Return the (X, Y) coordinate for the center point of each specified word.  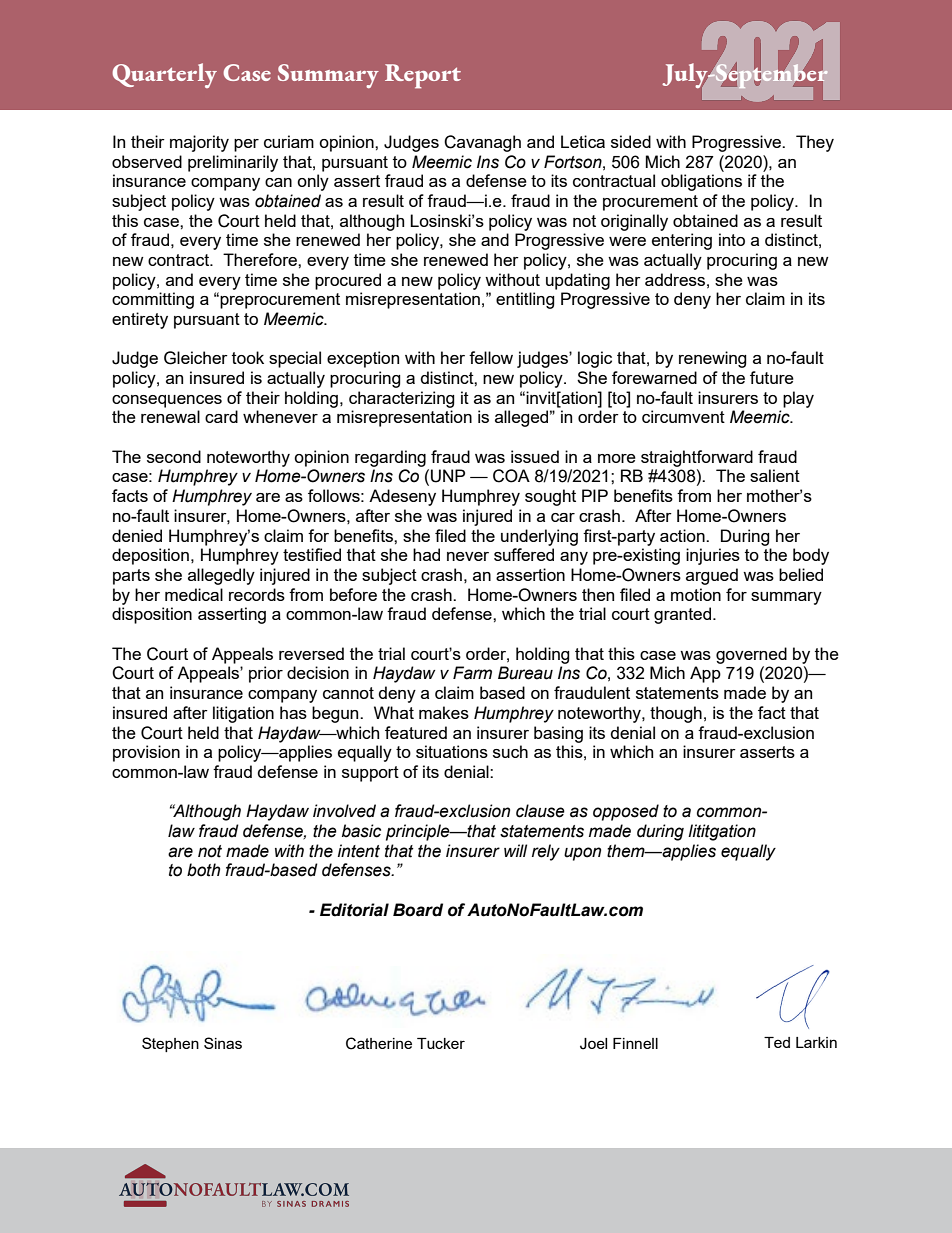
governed (751, 655)
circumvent (683, 416)
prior (266, 674)
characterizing (402, 399)
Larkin (816, 1042)
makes (444, 712)
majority (199, 143)
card (221, 416)
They (815, 143)
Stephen (170, 1044)
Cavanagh (482, 143)
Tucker (441, 1043)
